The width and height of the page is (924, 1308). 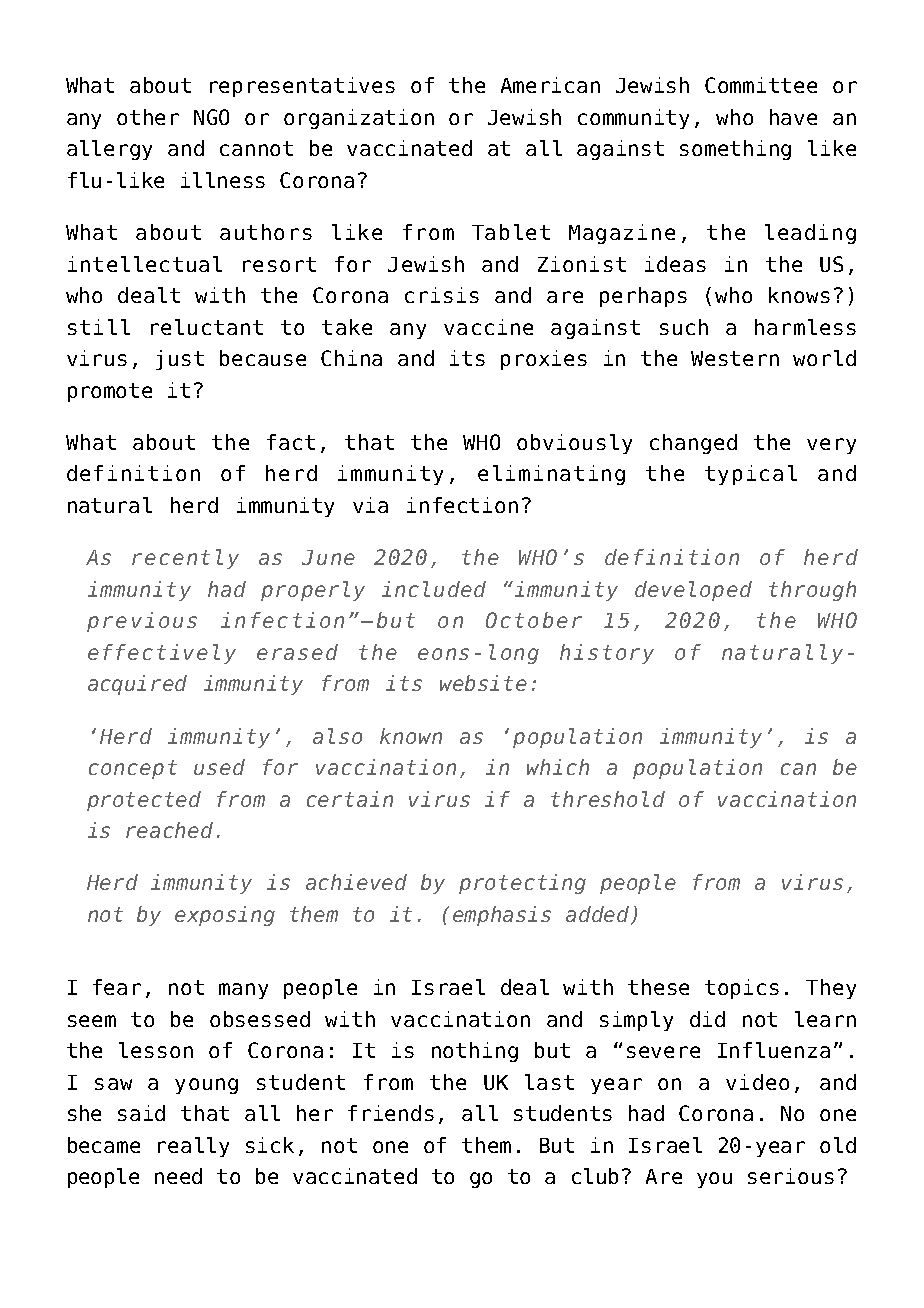 I want to click on other, so click(x=148, y=117).
